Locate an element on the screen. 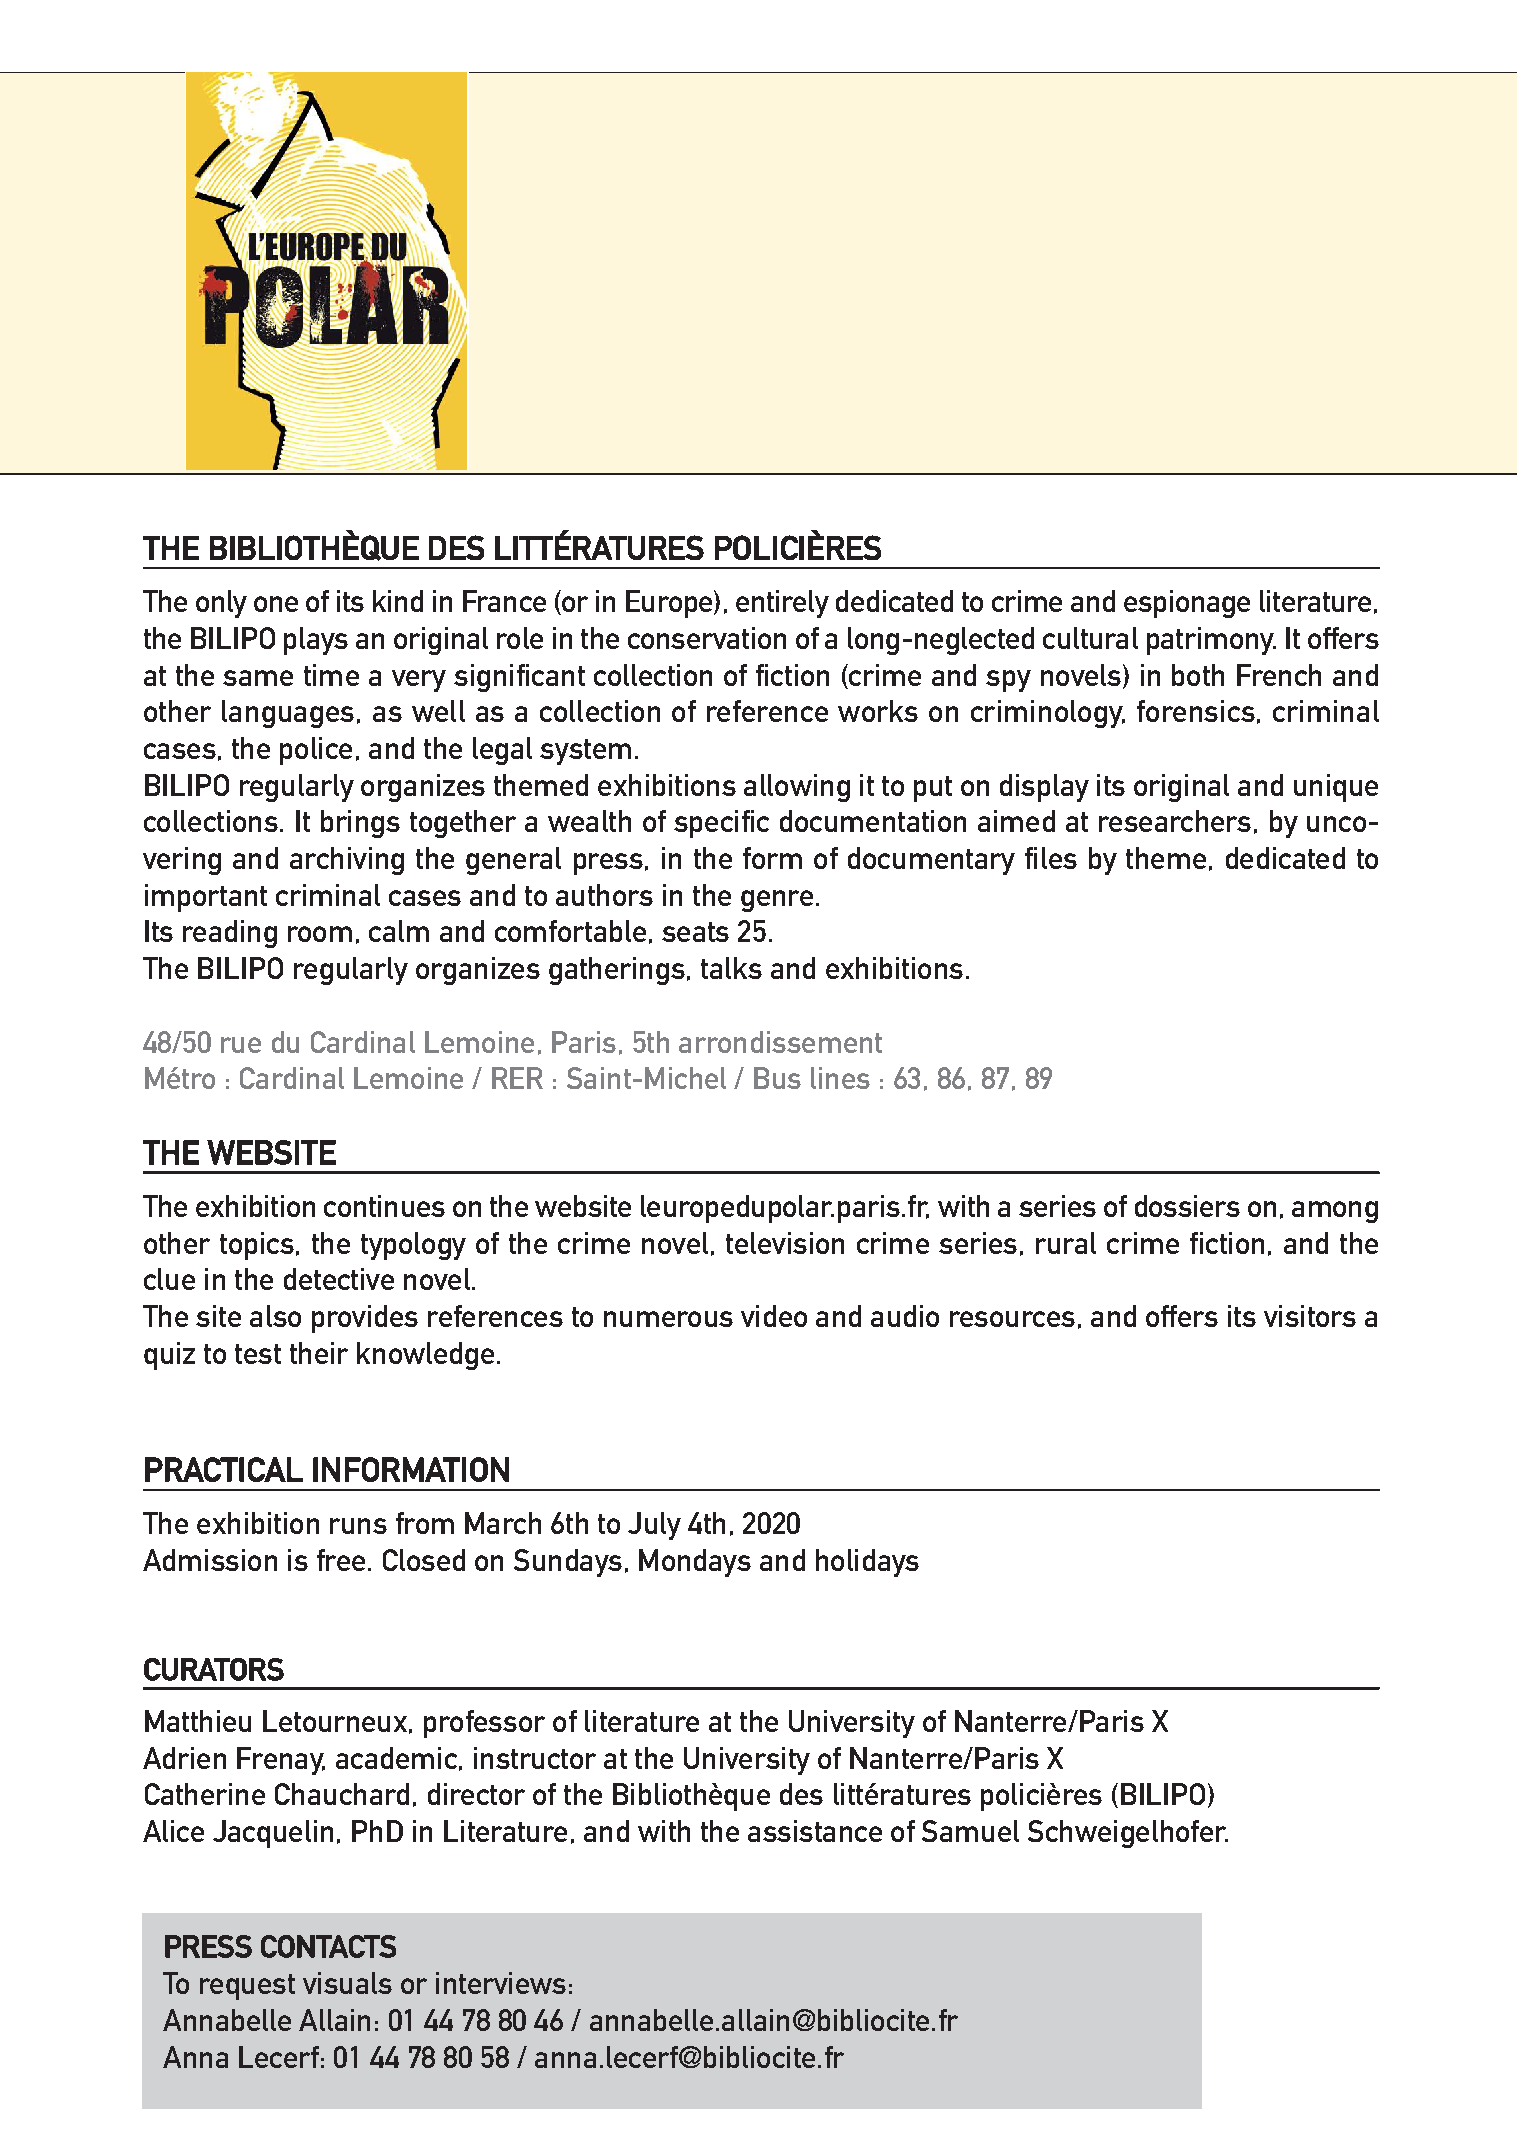  plays is located at coordinates (316, 641).
